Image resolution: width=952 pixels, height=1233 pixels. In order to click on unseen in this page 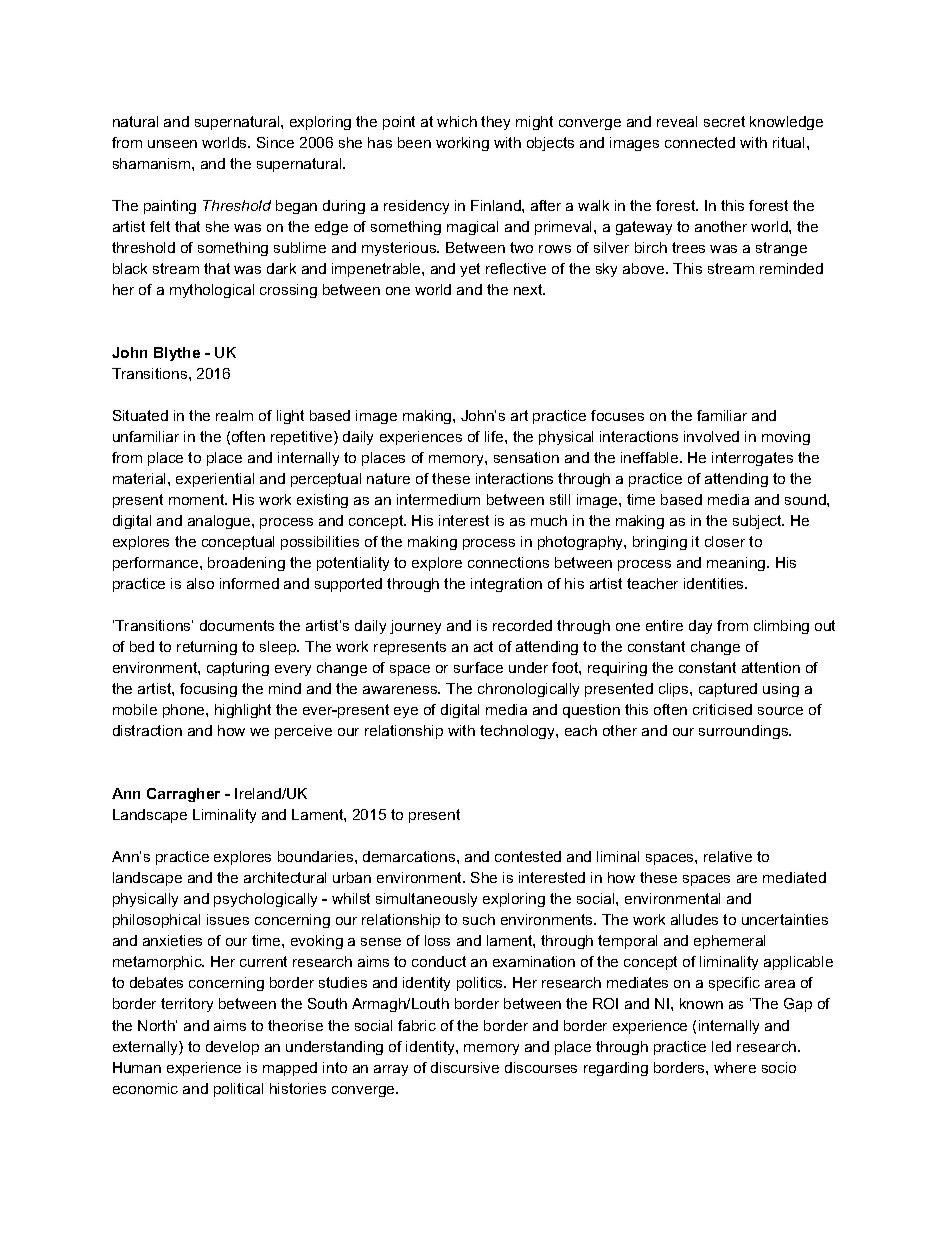, I will do `click(172, 144)`.
